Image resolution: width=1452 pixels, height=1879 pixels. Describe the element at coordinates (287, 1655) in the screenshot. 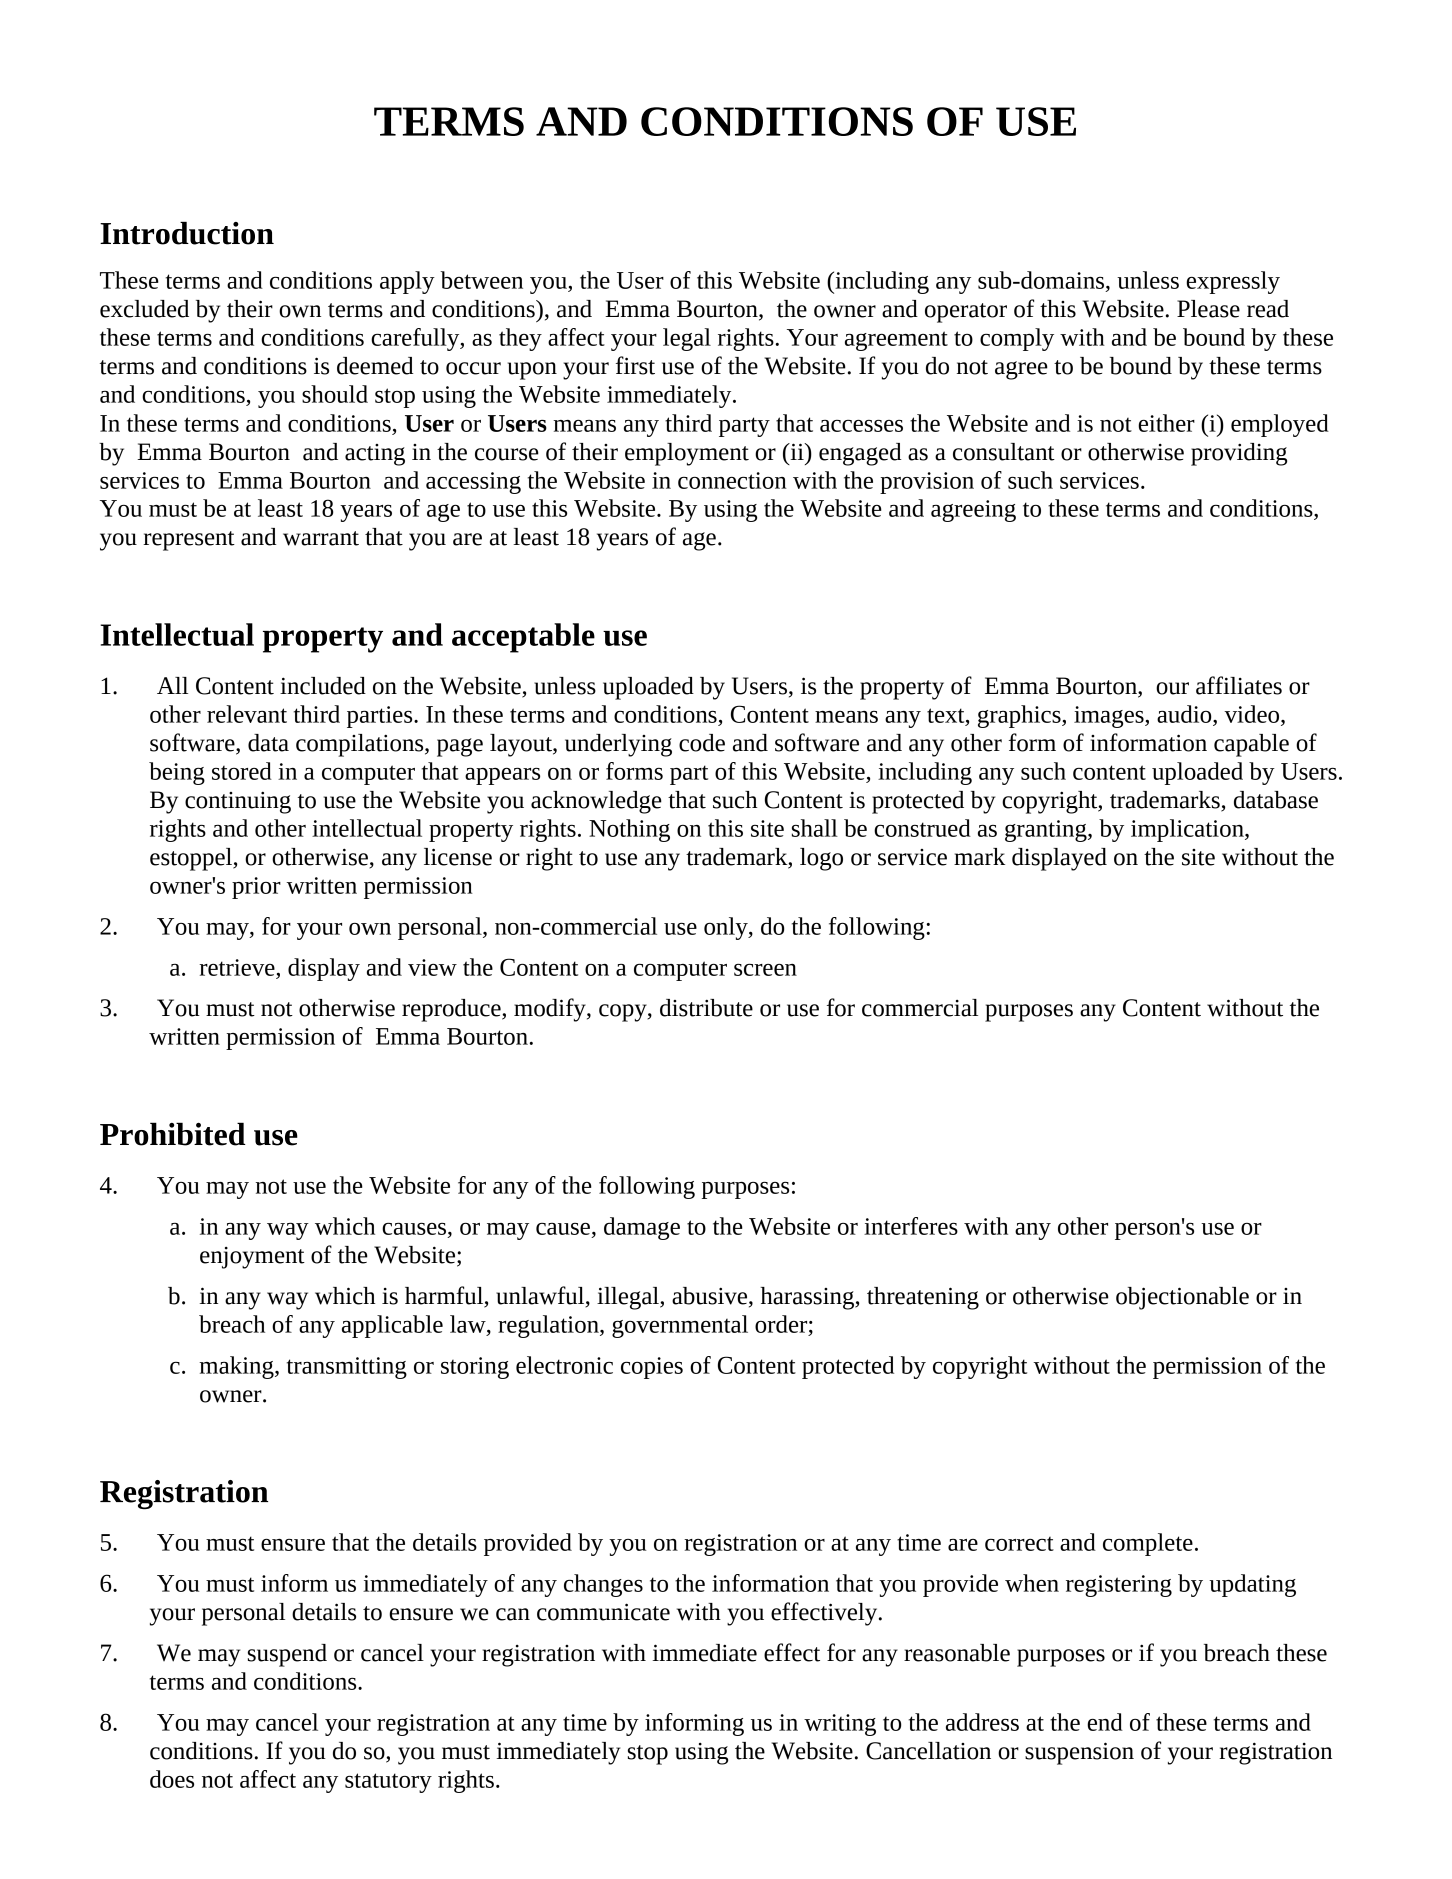

I see `suspend` at that location.
